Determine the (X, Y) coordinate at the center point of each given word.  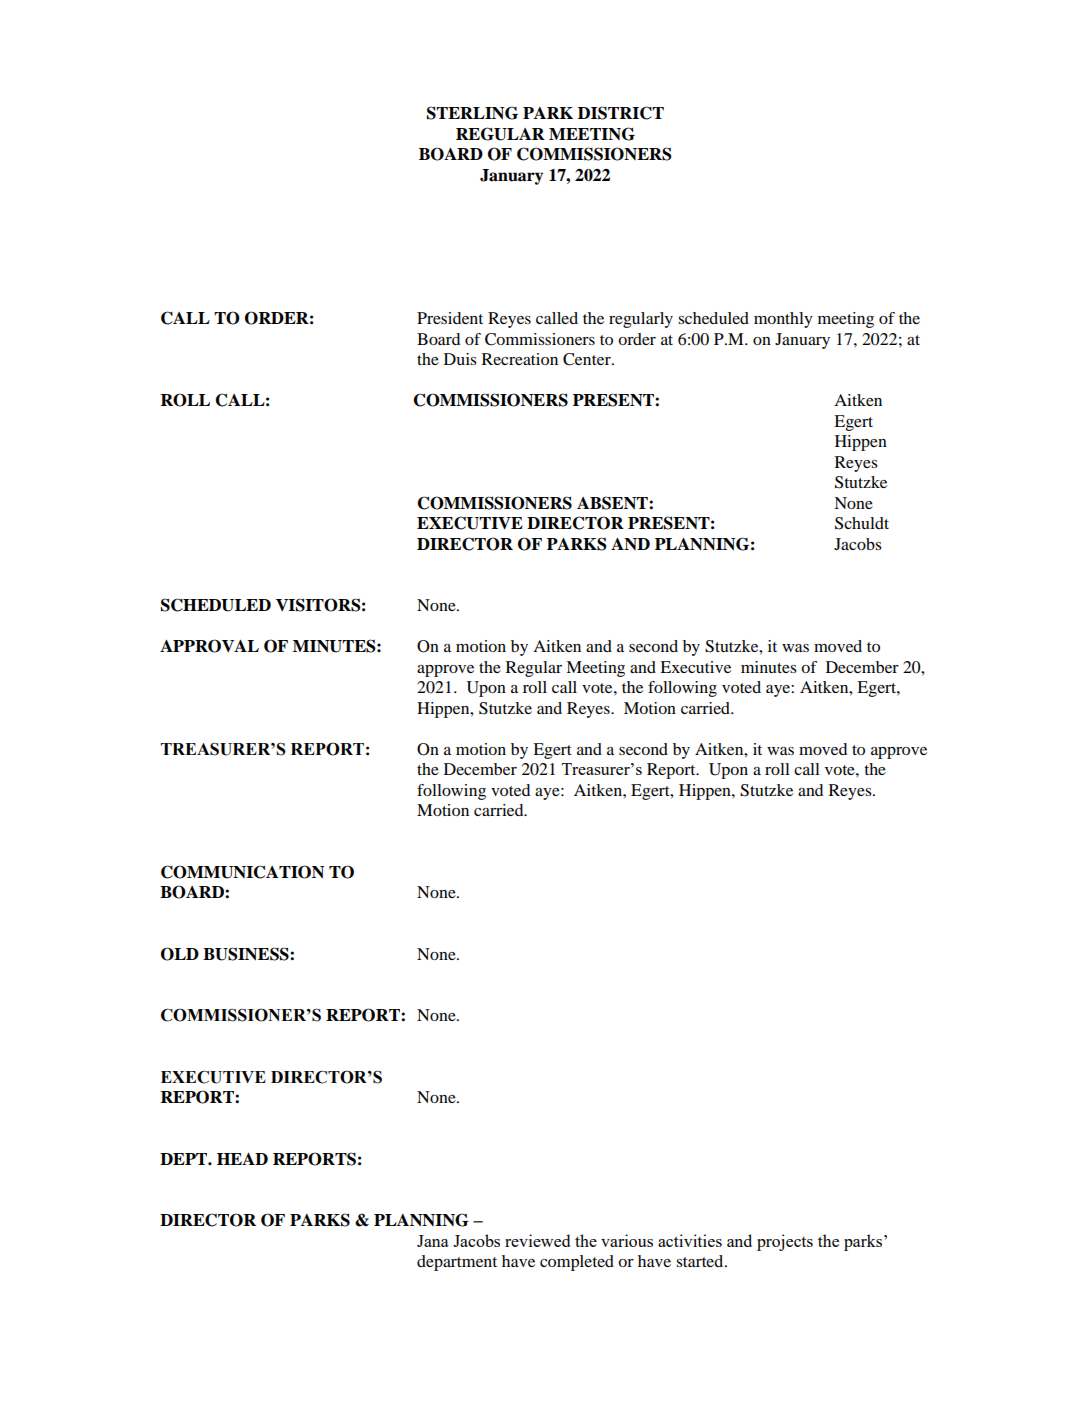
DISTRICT (621, 113)
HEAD (242, 1159)
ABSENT (613, 503)
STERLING (472, 113)
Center (588, 359)
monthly (783, 320)
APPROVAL (209, 646)
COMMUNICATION (242, 872)
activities (690, 1240)
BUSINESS (247, 954)
